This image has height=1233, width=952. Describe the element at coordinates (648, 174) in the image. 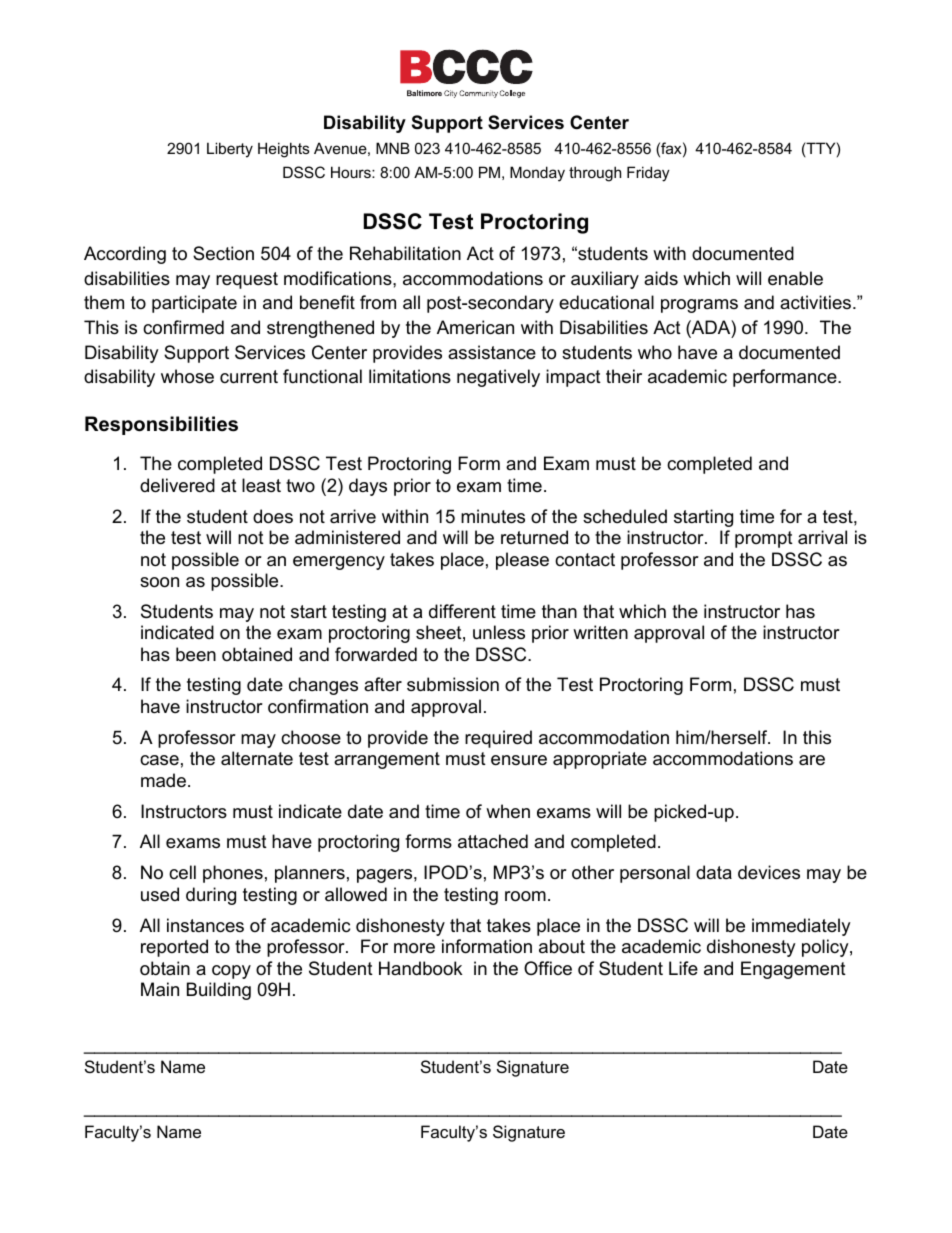

I see `Friday` at that location.
